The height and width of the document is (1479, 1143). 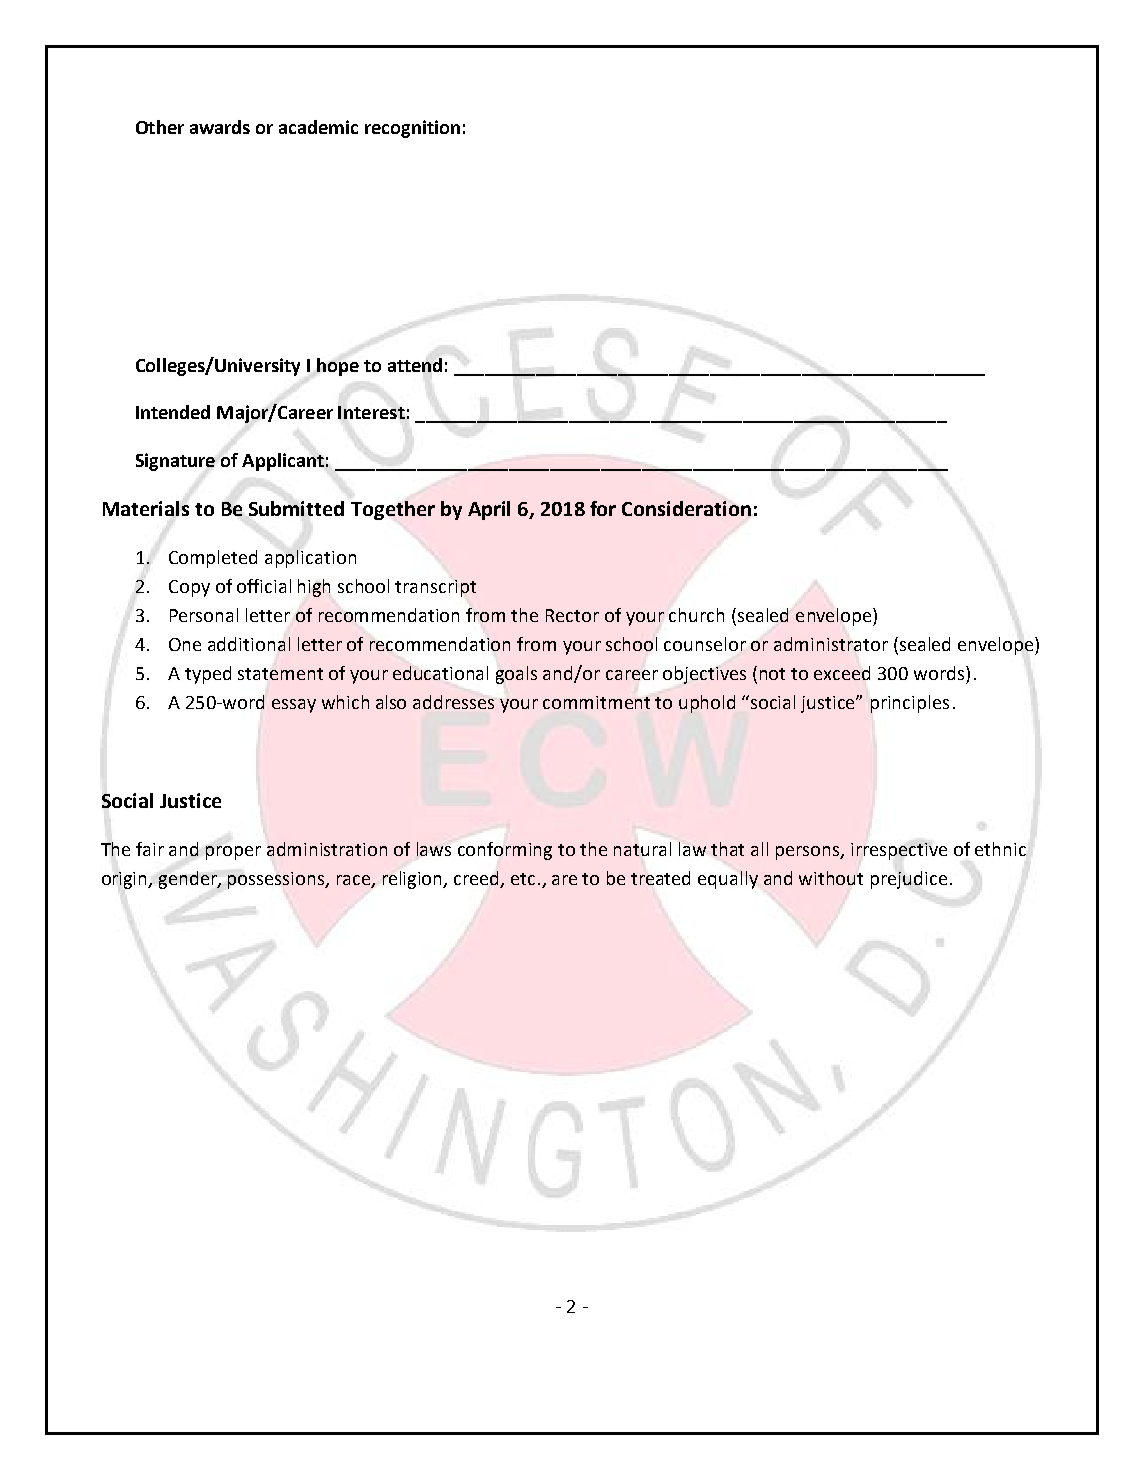 What do you see at coordinates (831, 644) in the document?
I see `administrator` at bounding box center [831, 644].
